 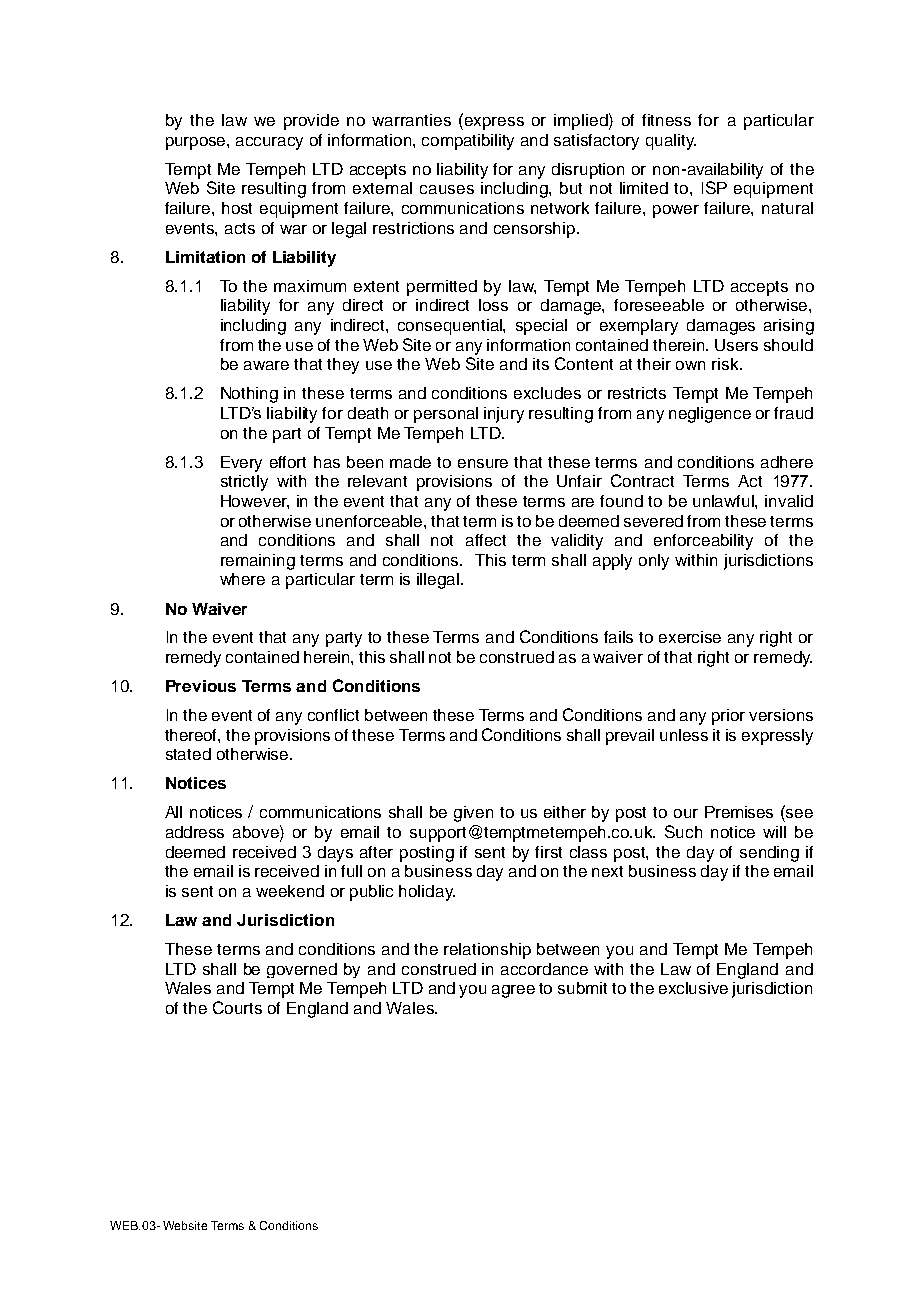 I want to click on quality, so click(x=671, y=142).
